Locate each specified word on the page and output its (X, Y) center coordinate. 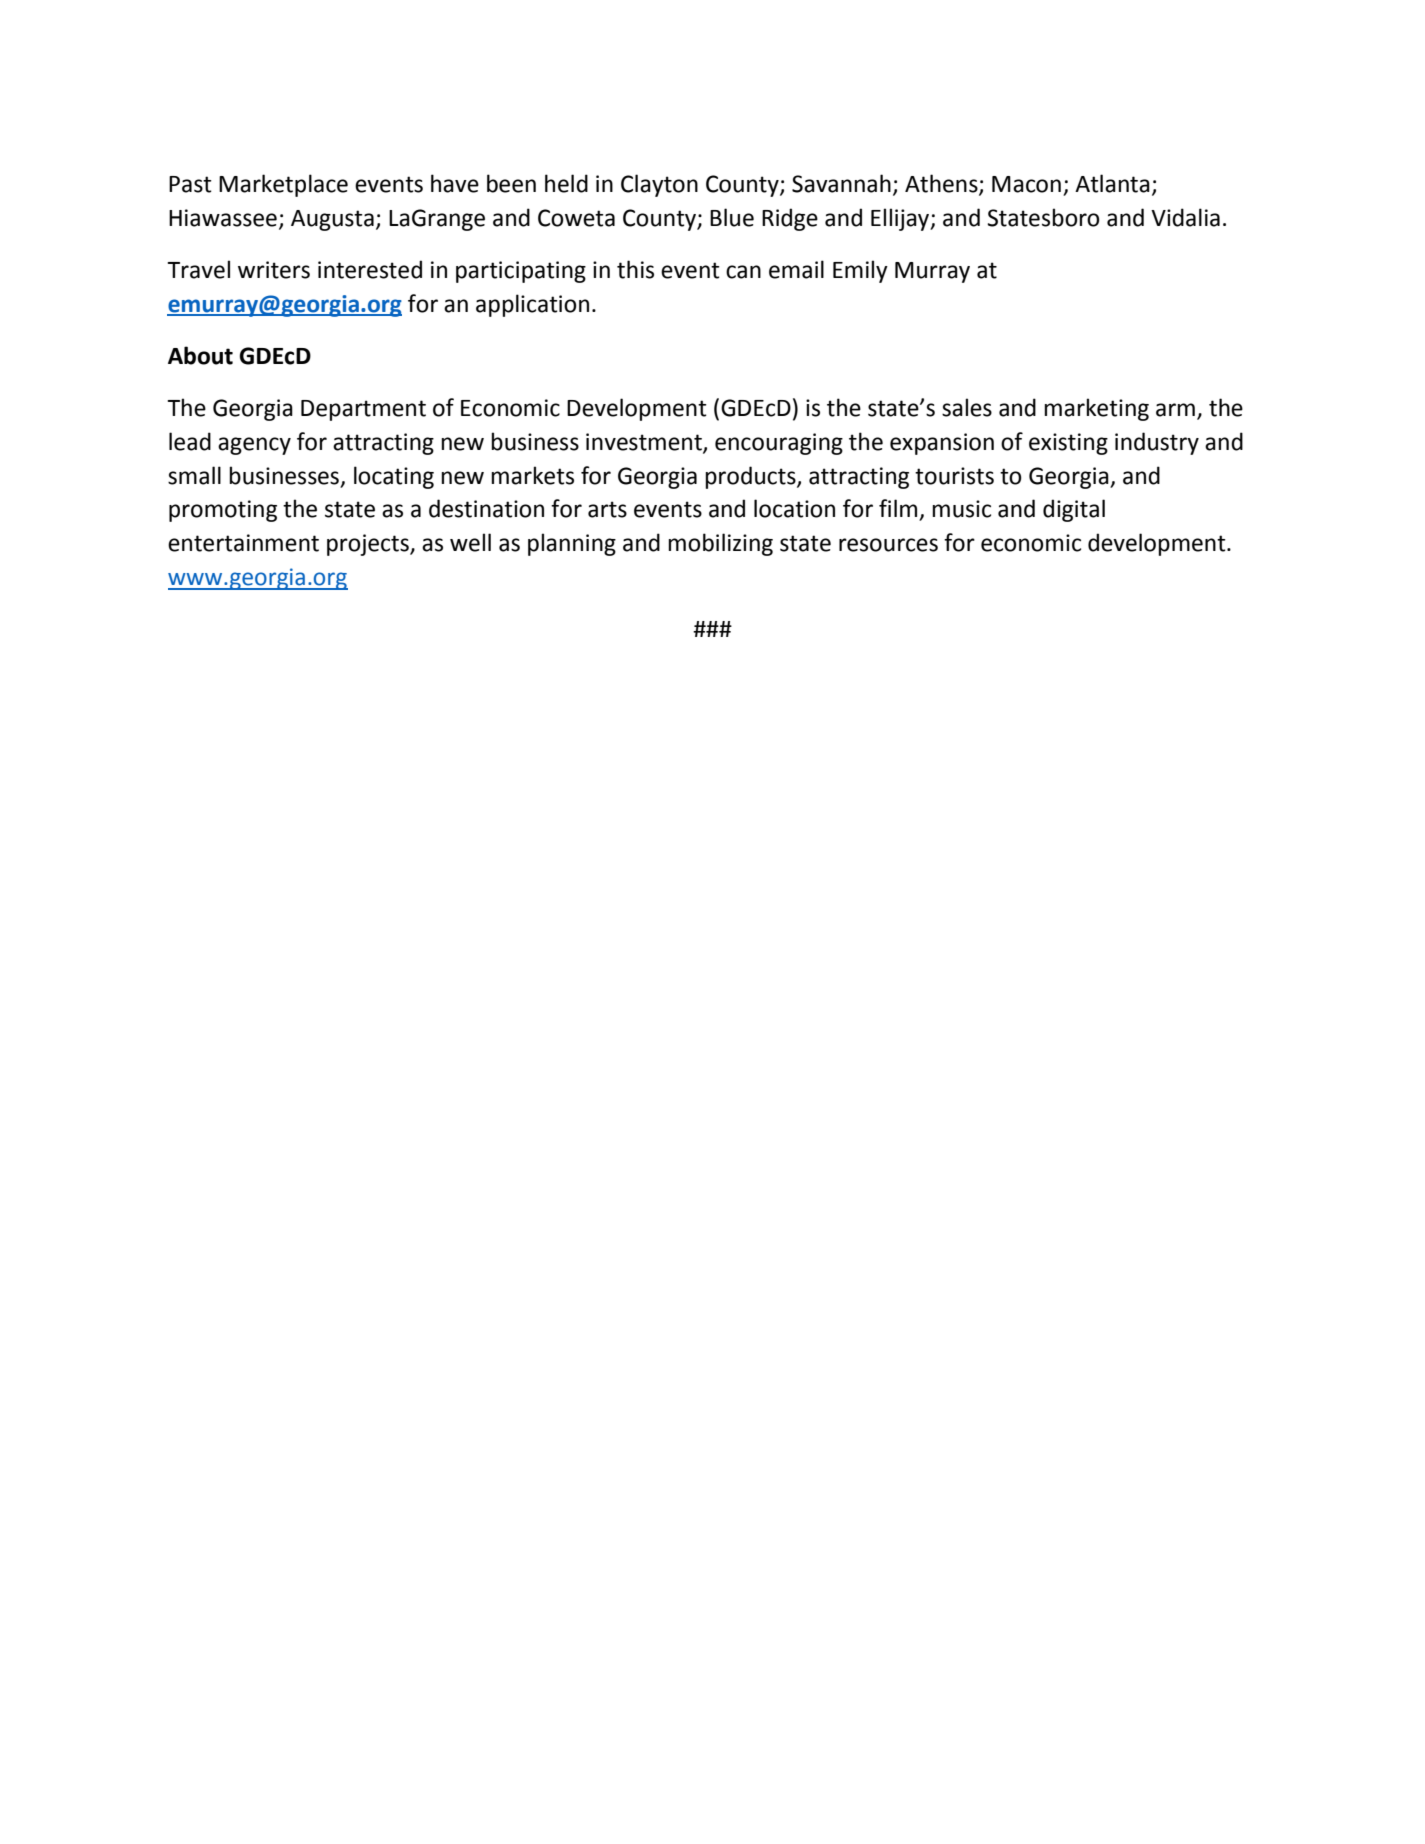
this (635, 269)
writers (274, 270)
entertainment (243, 543)
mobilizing (720, 544)
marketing (1096, 409)
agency (254, 446)
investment (645, 443)
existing (1068, 444)
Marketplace (283, 185)
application (532, 305)
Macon (1026, 184)
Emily (860, 271)
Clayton (659, 185)
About (200, 355)
